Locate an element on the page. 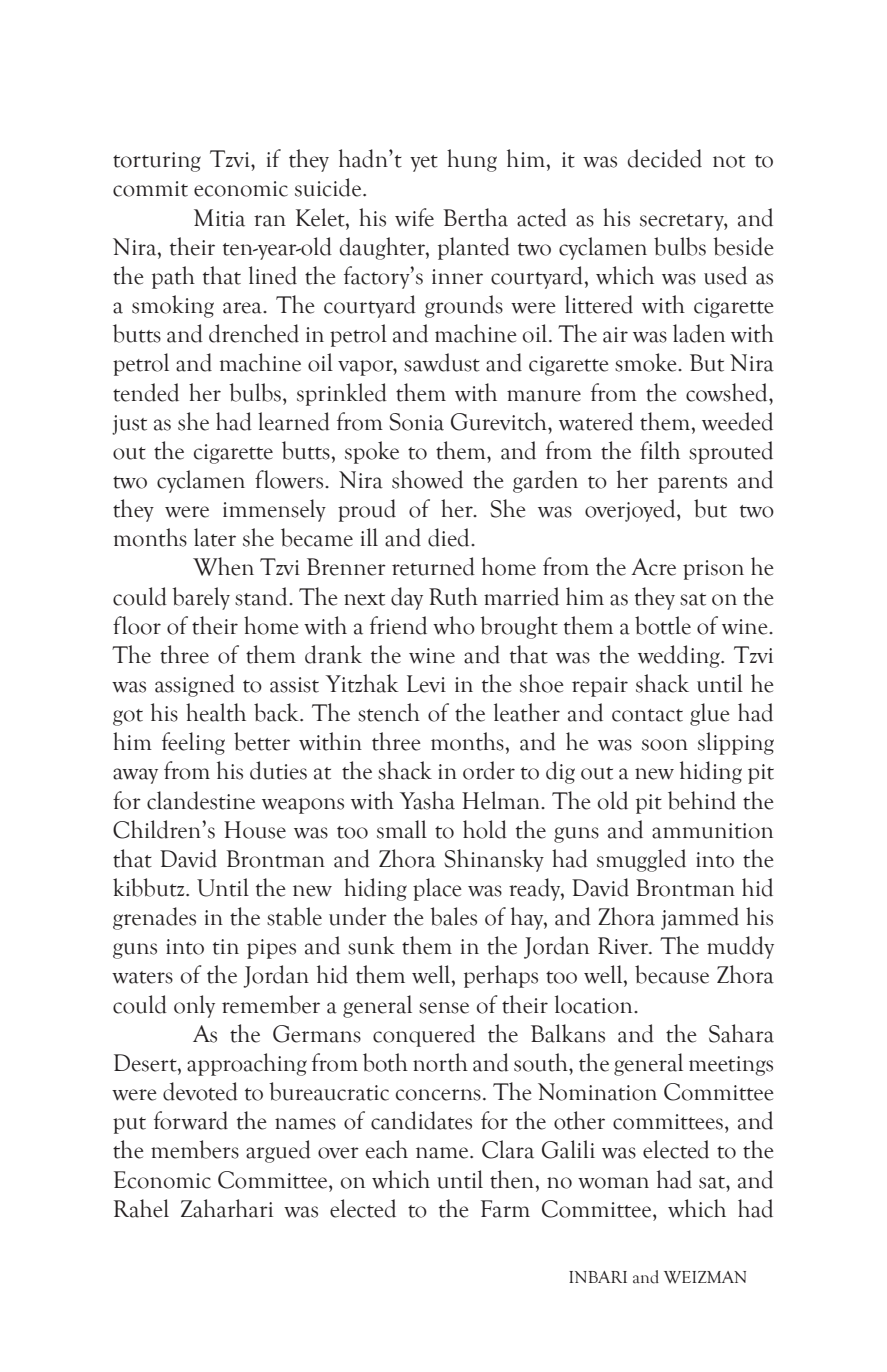  yet is located at coordinates (424, 163).
